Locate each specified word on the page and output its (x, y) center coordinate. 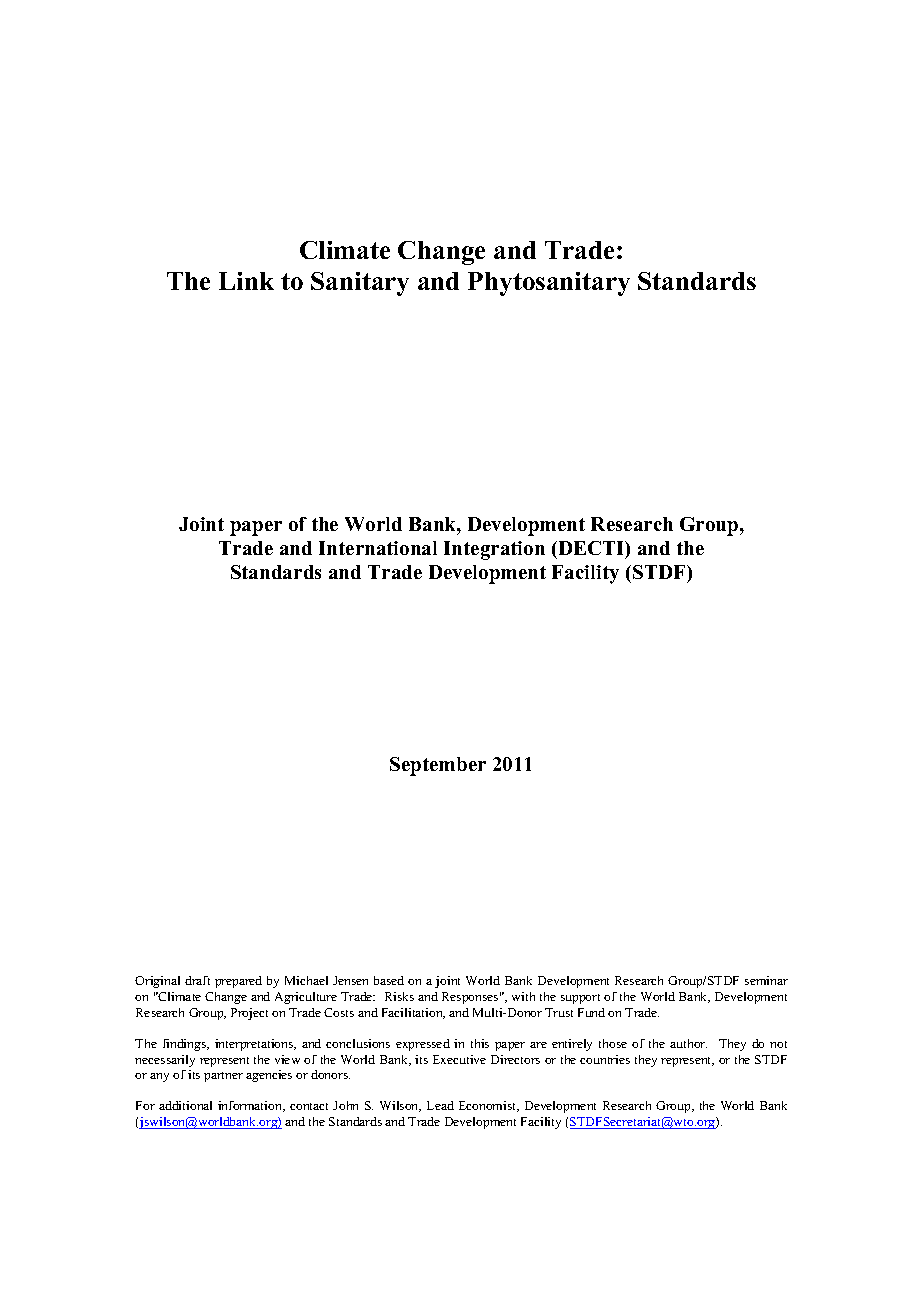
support (580, 999)
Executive (459, 1059)
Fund (591, 1012)
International (378, 548)
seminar (766, 980)
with (523, 996)
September (438, 766)
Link (246, 281)
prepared (238, 982)
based (389, 980)
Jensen (350, 980)
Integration (494, 550)
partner (223, 1077)
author (688, 1043)
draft (197, 980)
